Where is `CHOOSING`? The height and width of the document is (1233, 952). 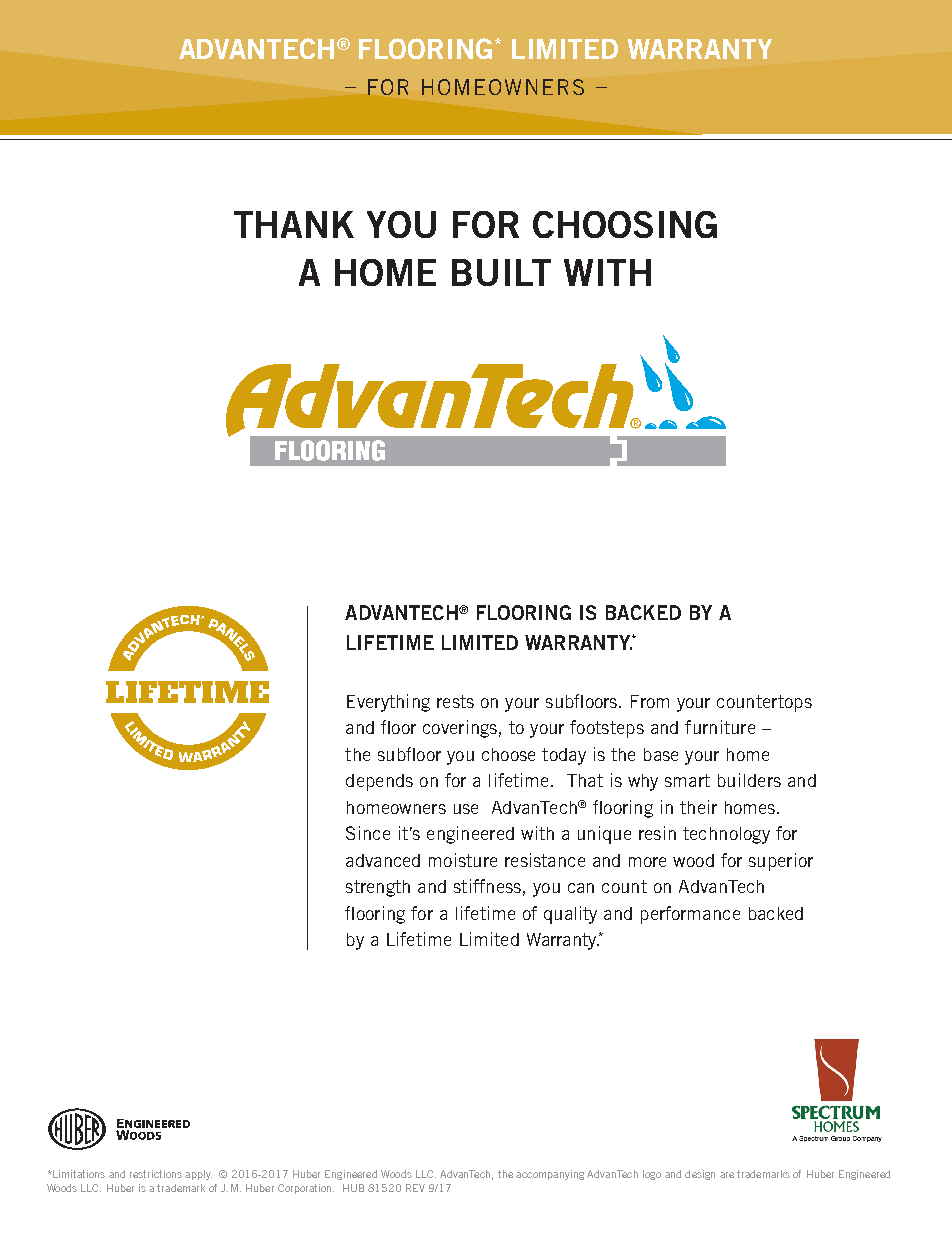
CHOOSING is located at coordinates (625, 224).
